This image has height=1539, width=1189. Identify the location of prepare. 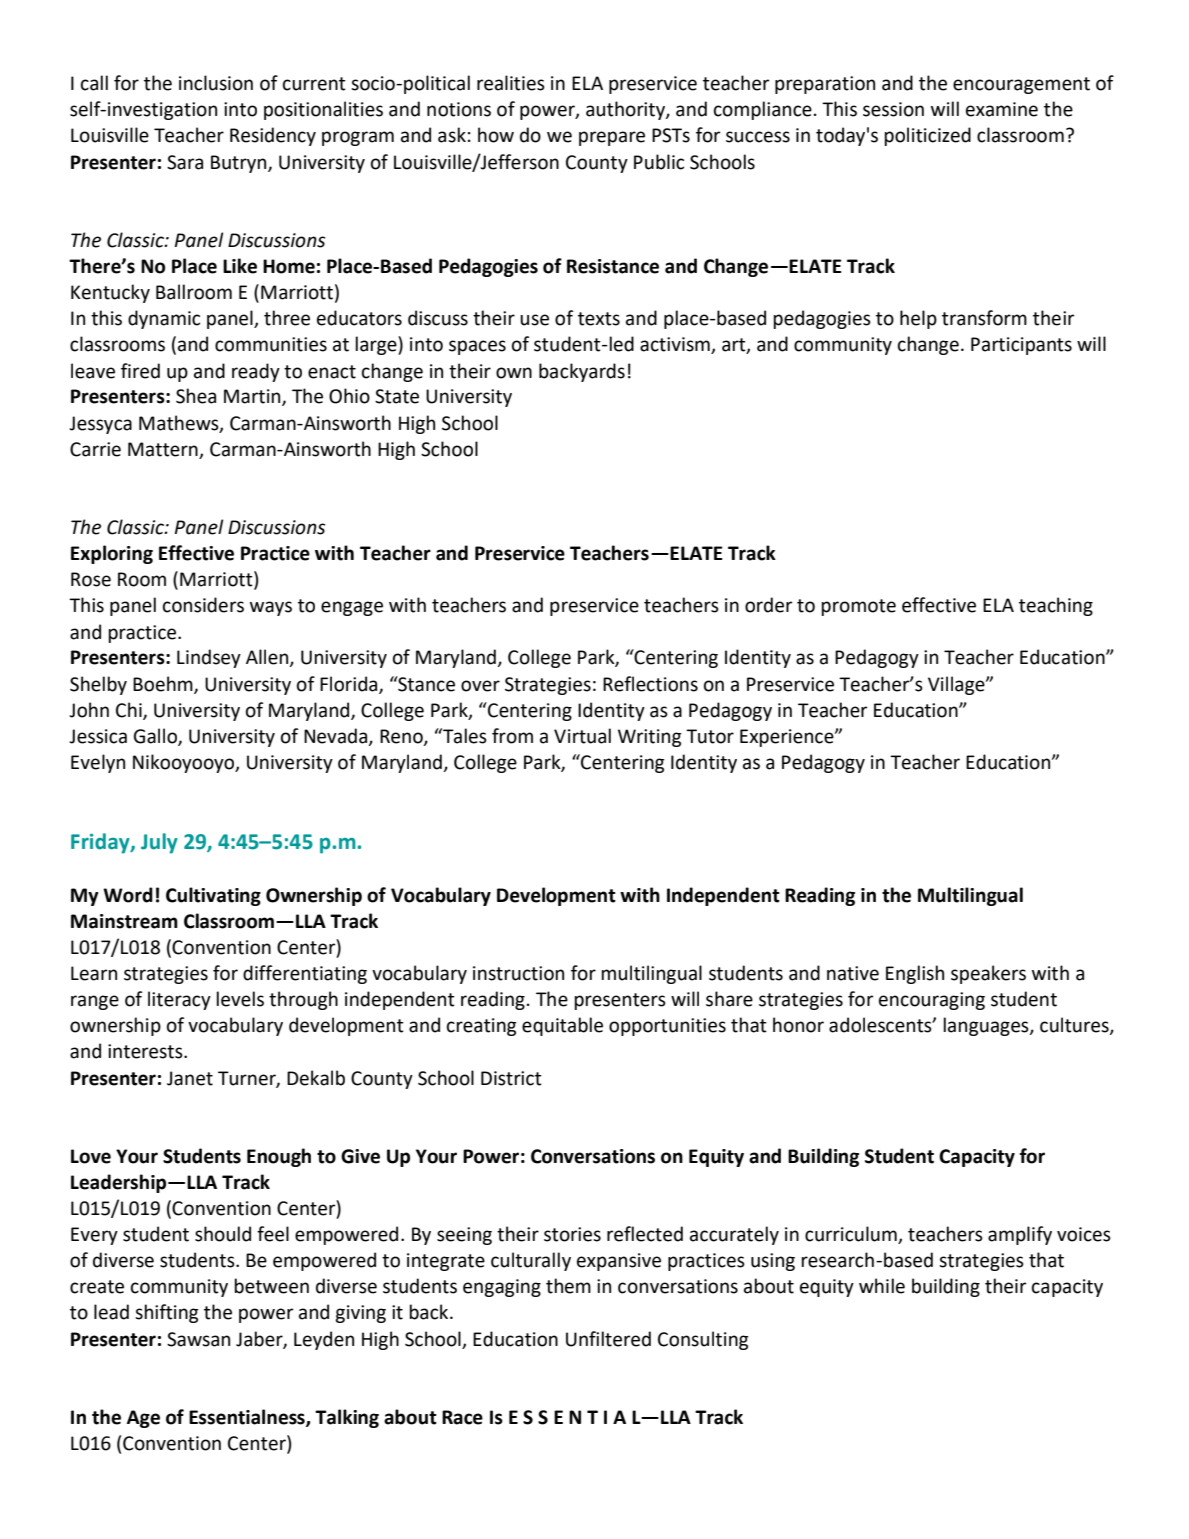
(612, 138).
